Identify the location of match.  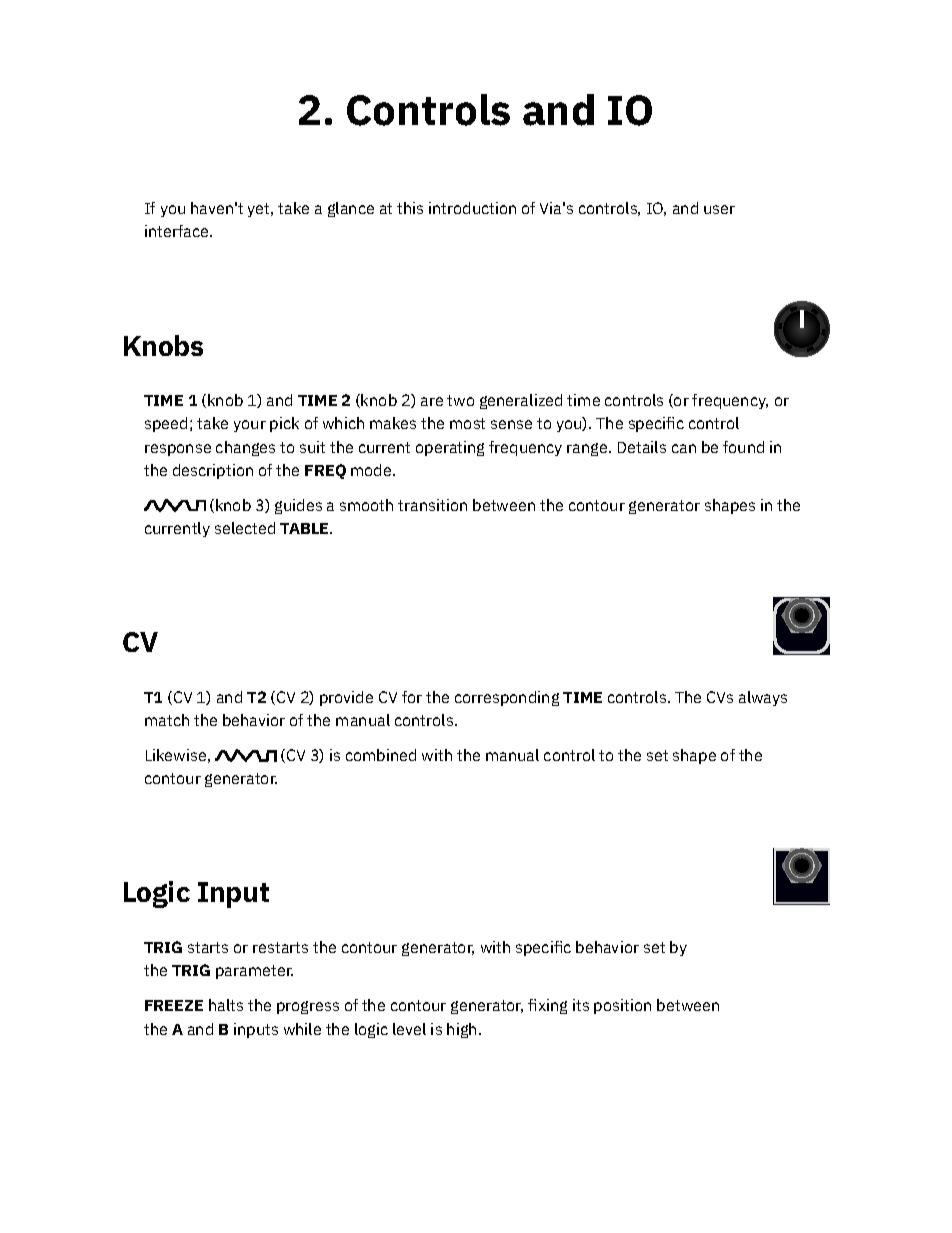
(167, 720).
